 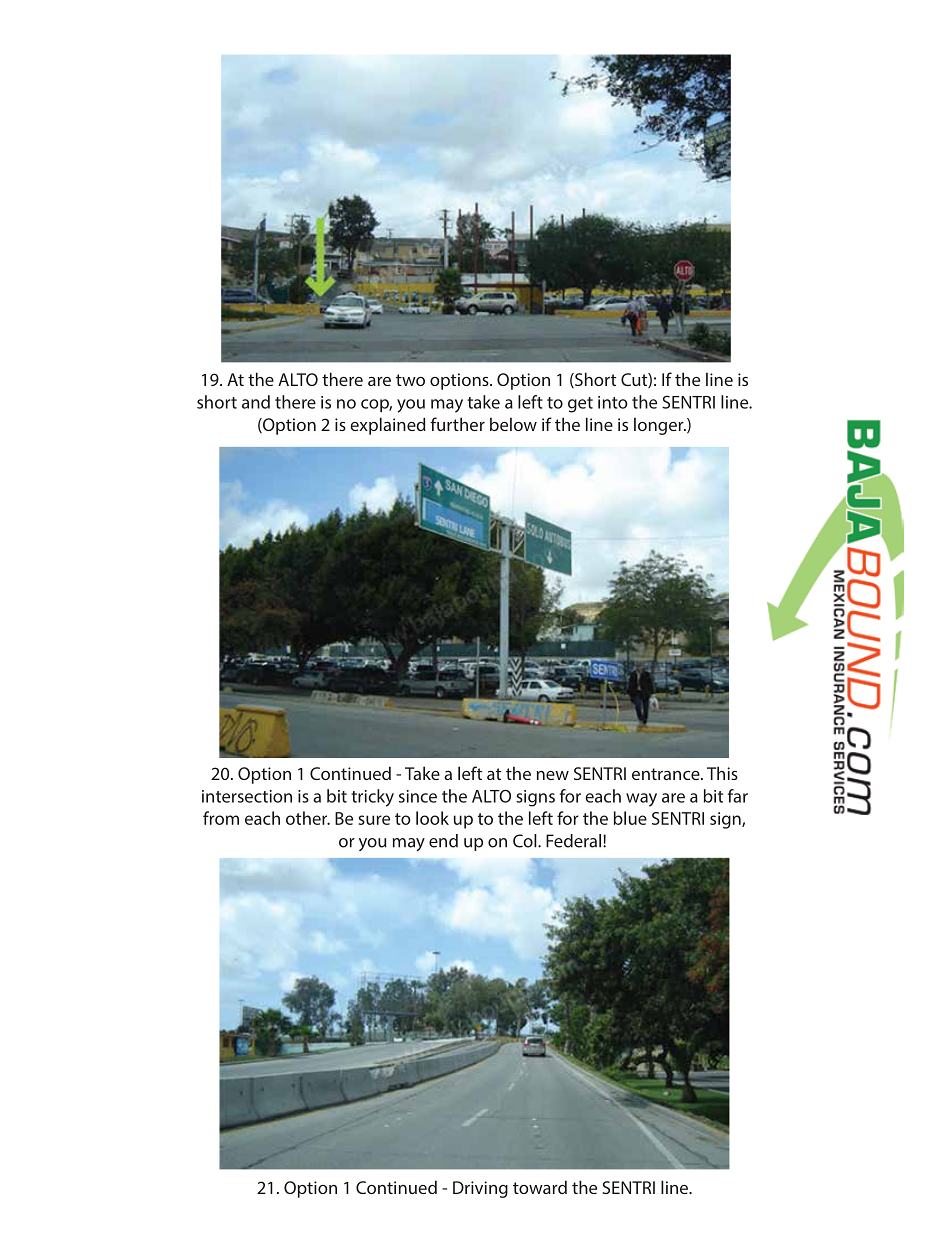 What do you see at coordinates (480, 1189) in the page?
I see `Driving` at bounding box center [480, 1189].
